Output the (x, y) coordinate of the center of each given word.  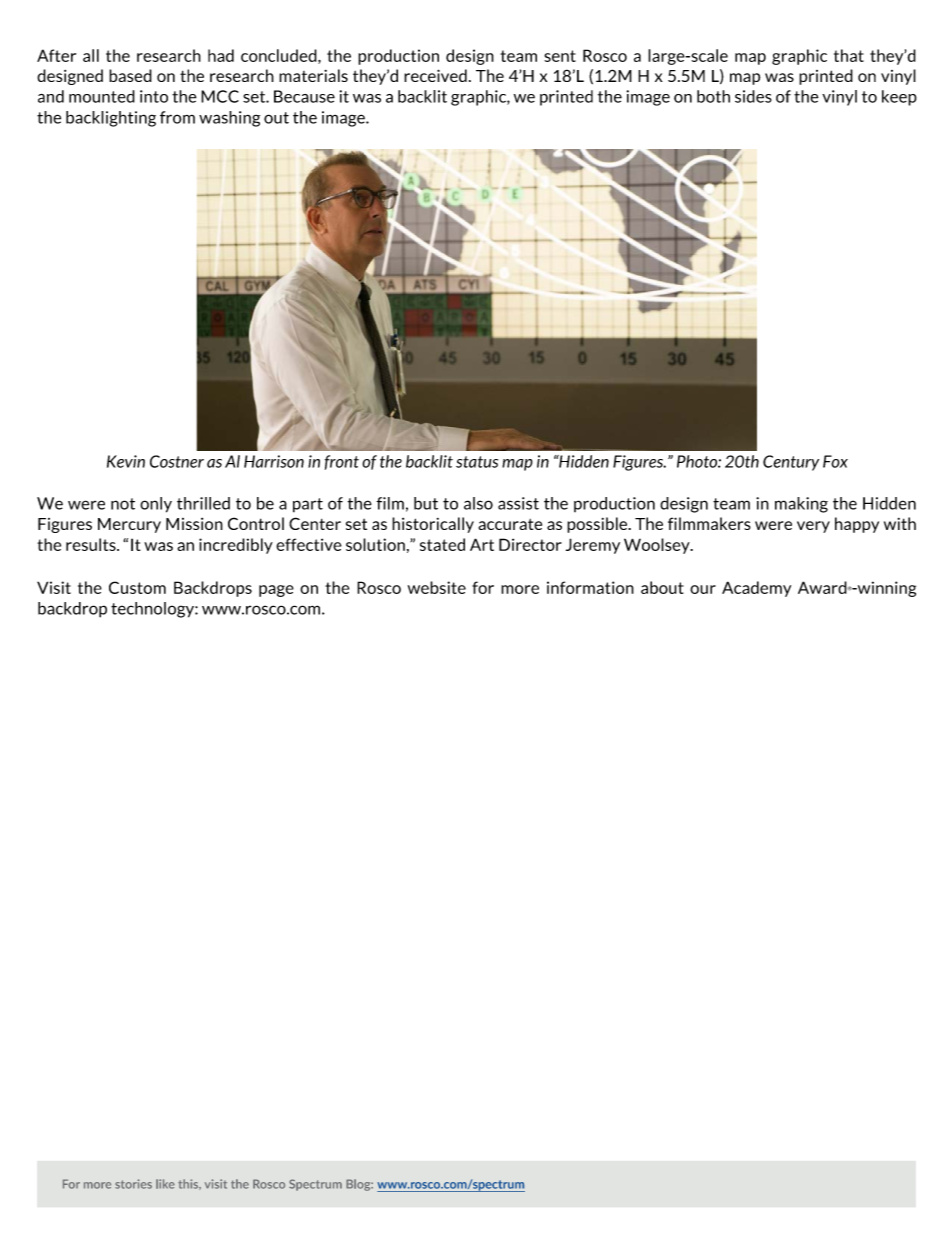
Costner (177, 461)
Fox (835, 461)
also (478, 503)
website (437, 587)
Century (791, 463)
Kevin (126, 461)
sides (753, 96)
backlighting (111, 119)
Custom (137, 587)
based (130, 75)
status (477, 462)
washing (229, 119)
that (849, 55)
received (435, 75)
